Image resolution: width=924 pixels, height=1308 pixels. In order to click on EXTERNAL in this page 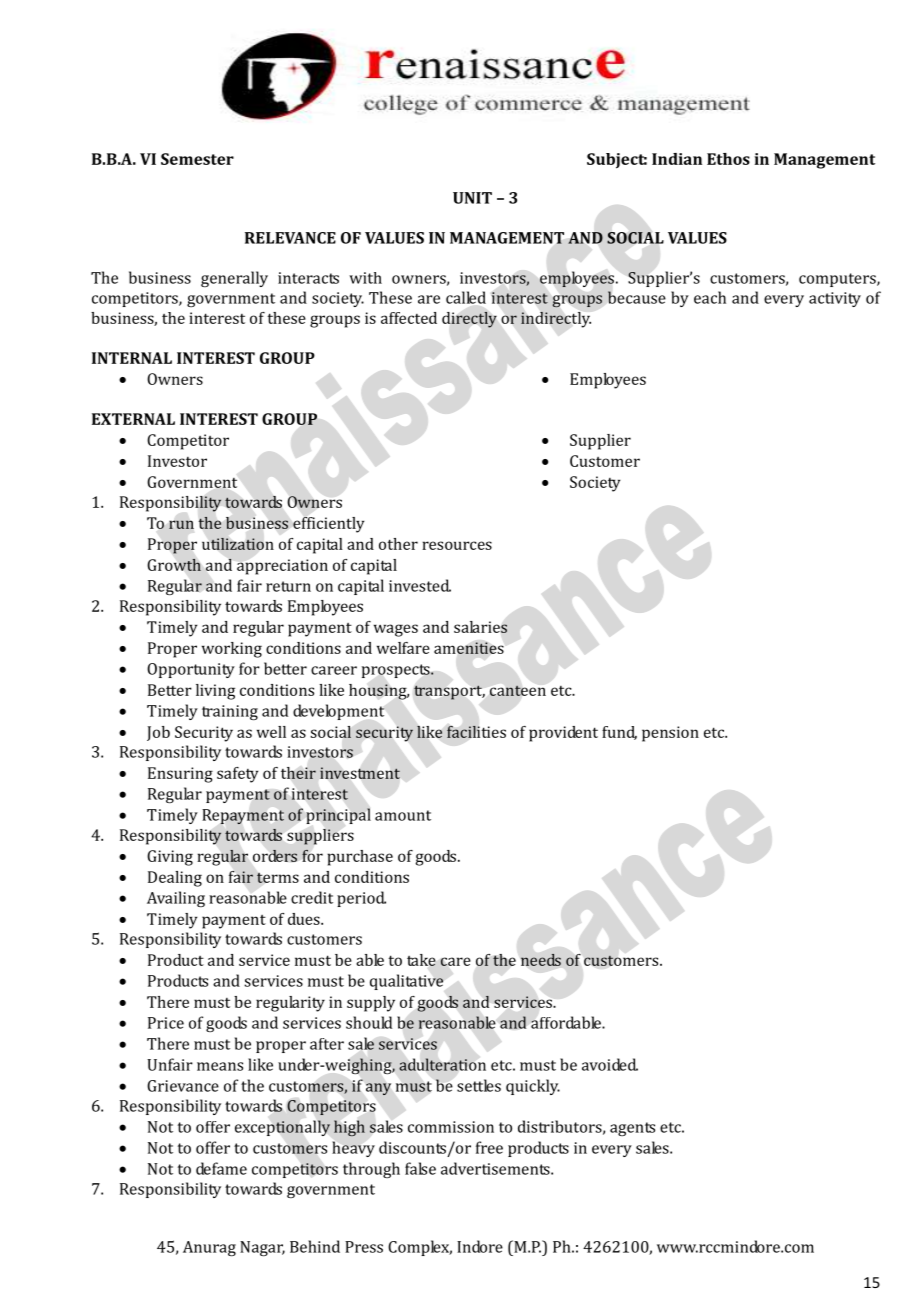, I will do `click(133, 419)`.
